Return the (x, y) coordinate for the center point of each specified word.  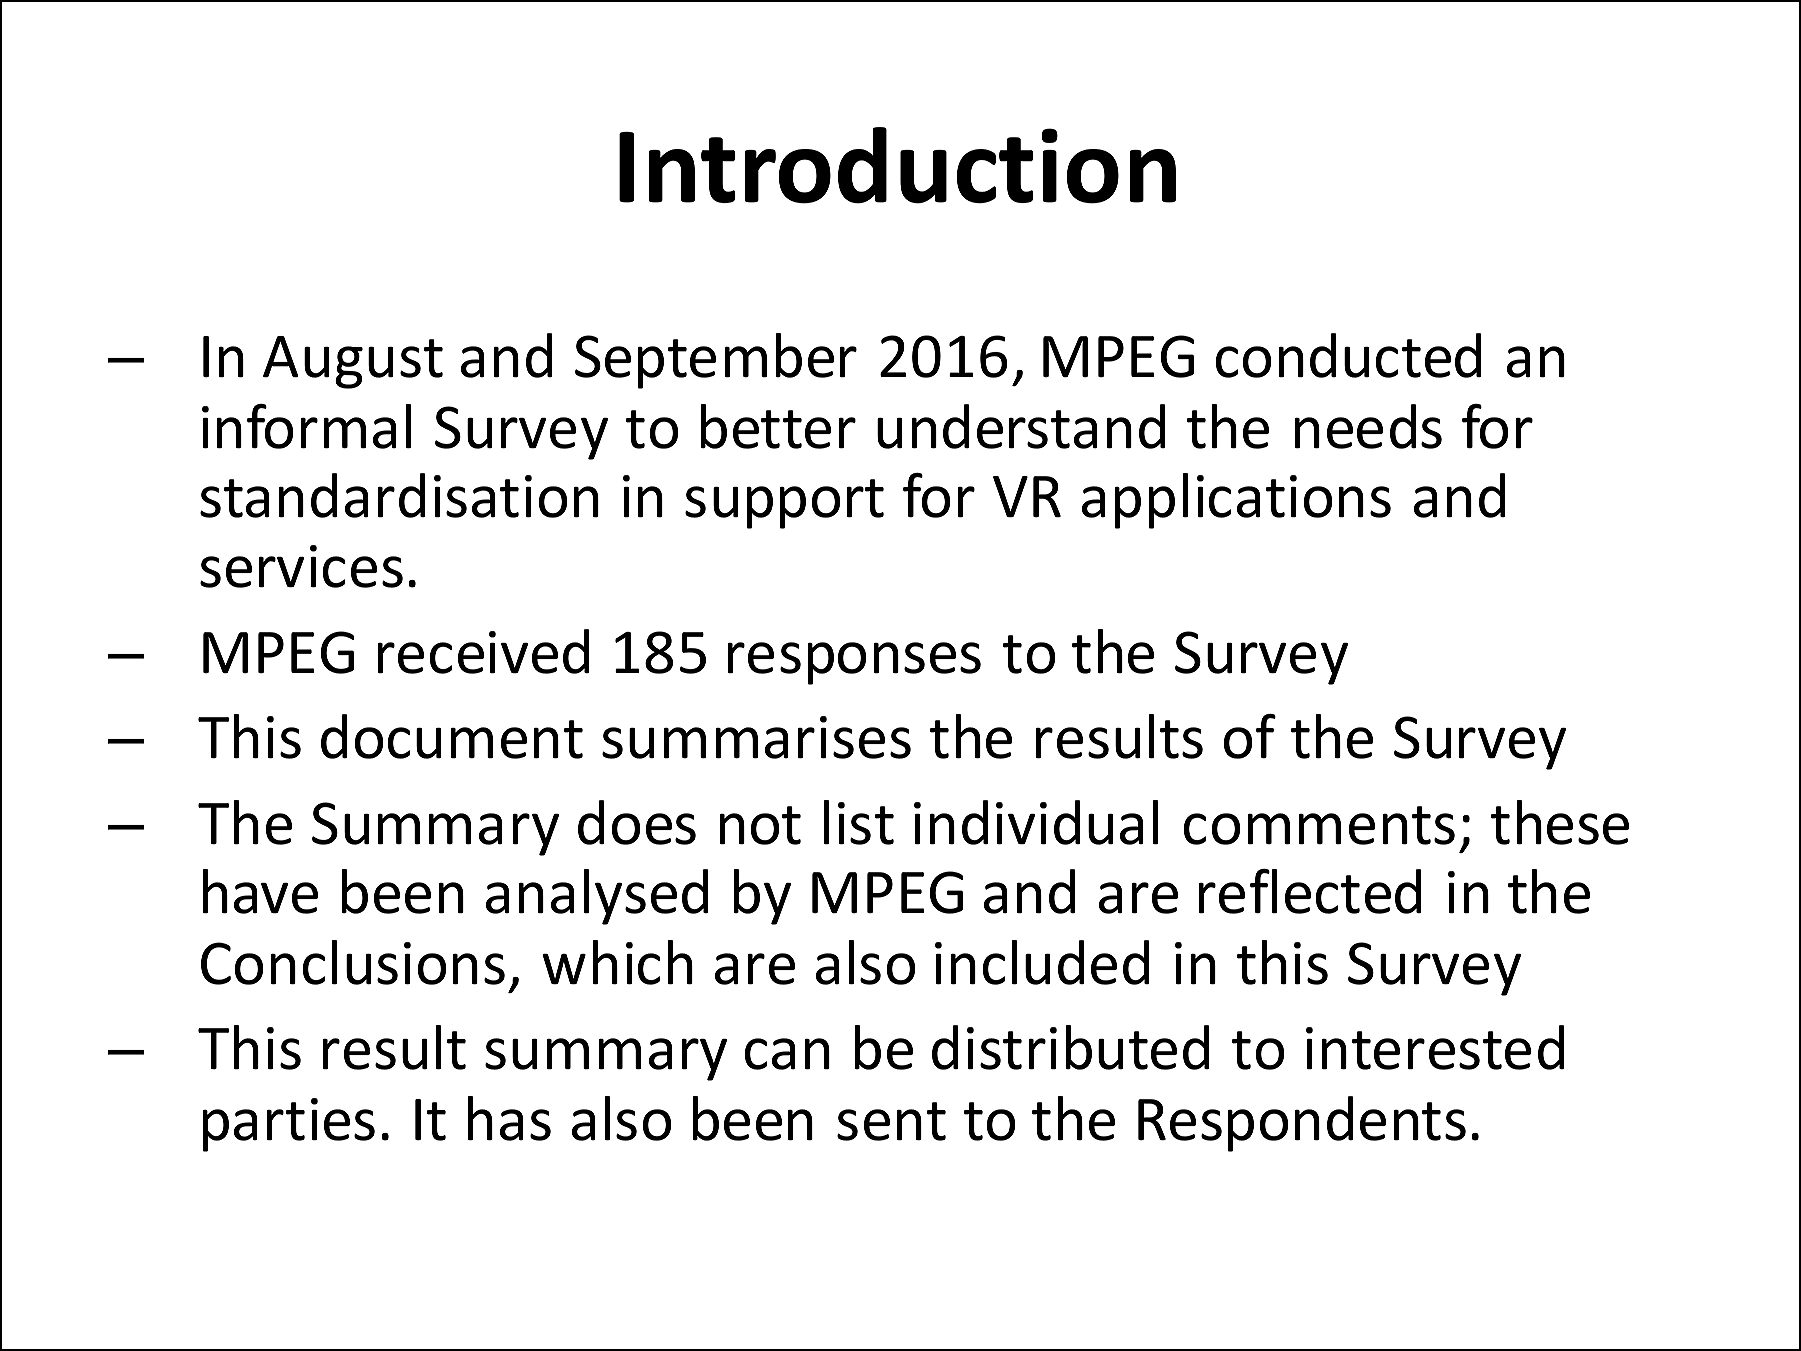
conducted (1348, 355)
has (509, 1118)
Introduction (897, 165)
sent (891, 1121)
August (353, 362)
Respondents (1302, 1124)
